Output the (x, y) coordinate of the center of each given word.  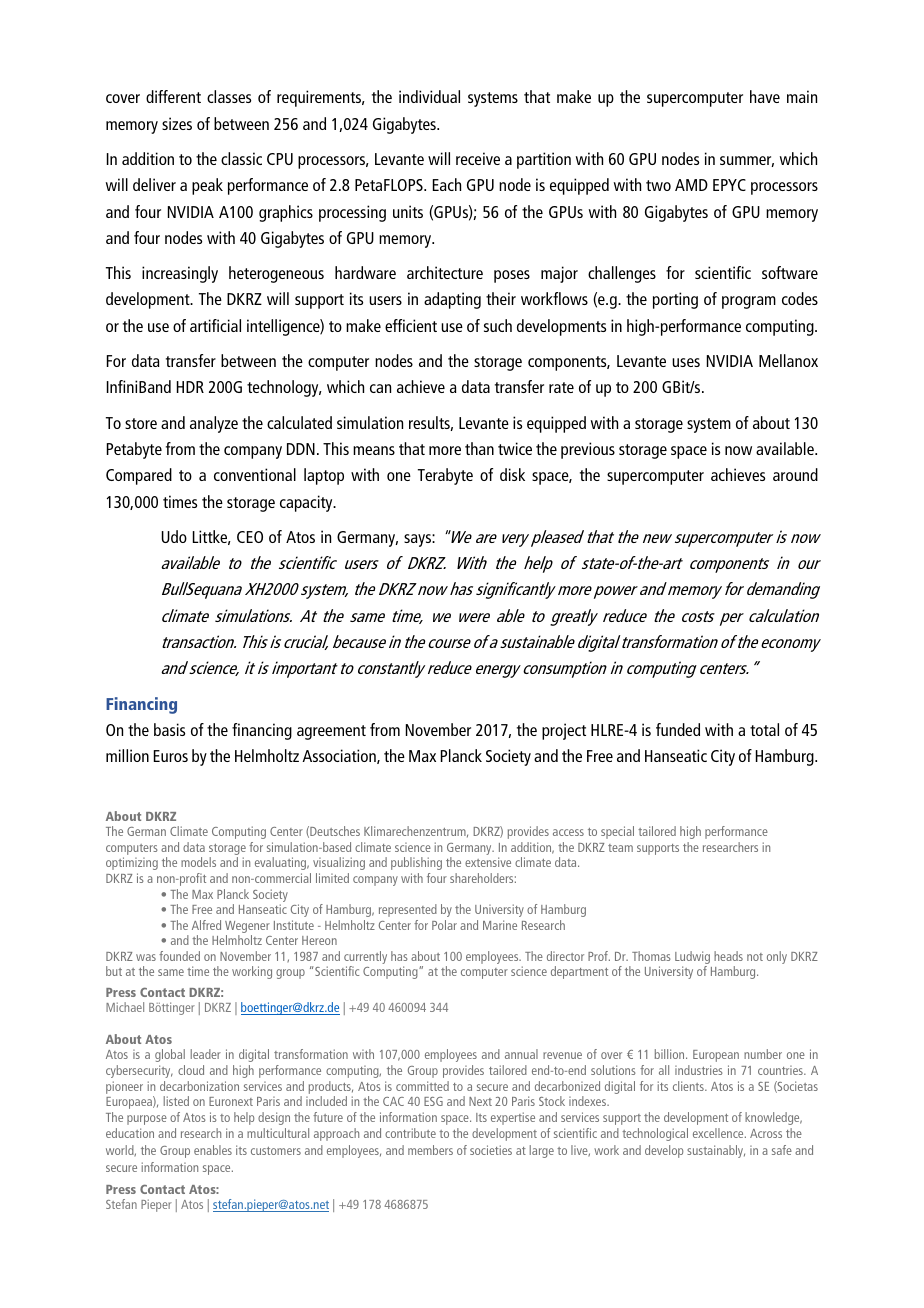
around (795, 474)
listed (176, 1101)
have (765, 96)
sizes (177, 123)
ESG (433, 1101)
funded (678, 729)
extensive (488, 862)
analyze (214, 424)
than (479, 448)
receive (478, 158)
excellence (719, 1133)
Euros (171, 756)
